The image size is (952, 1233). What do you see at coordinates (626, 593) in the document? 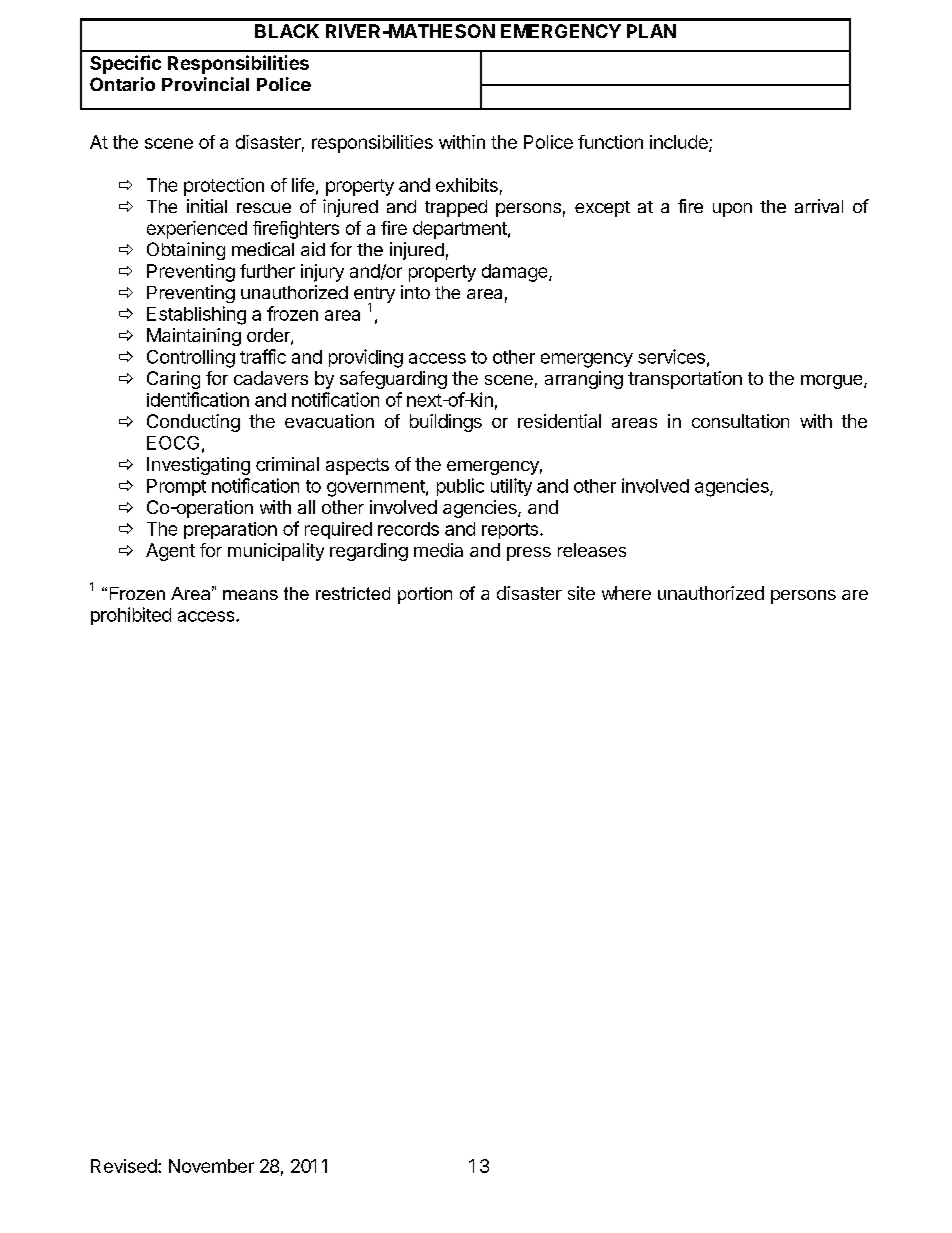
I see `where` at bounding box center [626, 593].
